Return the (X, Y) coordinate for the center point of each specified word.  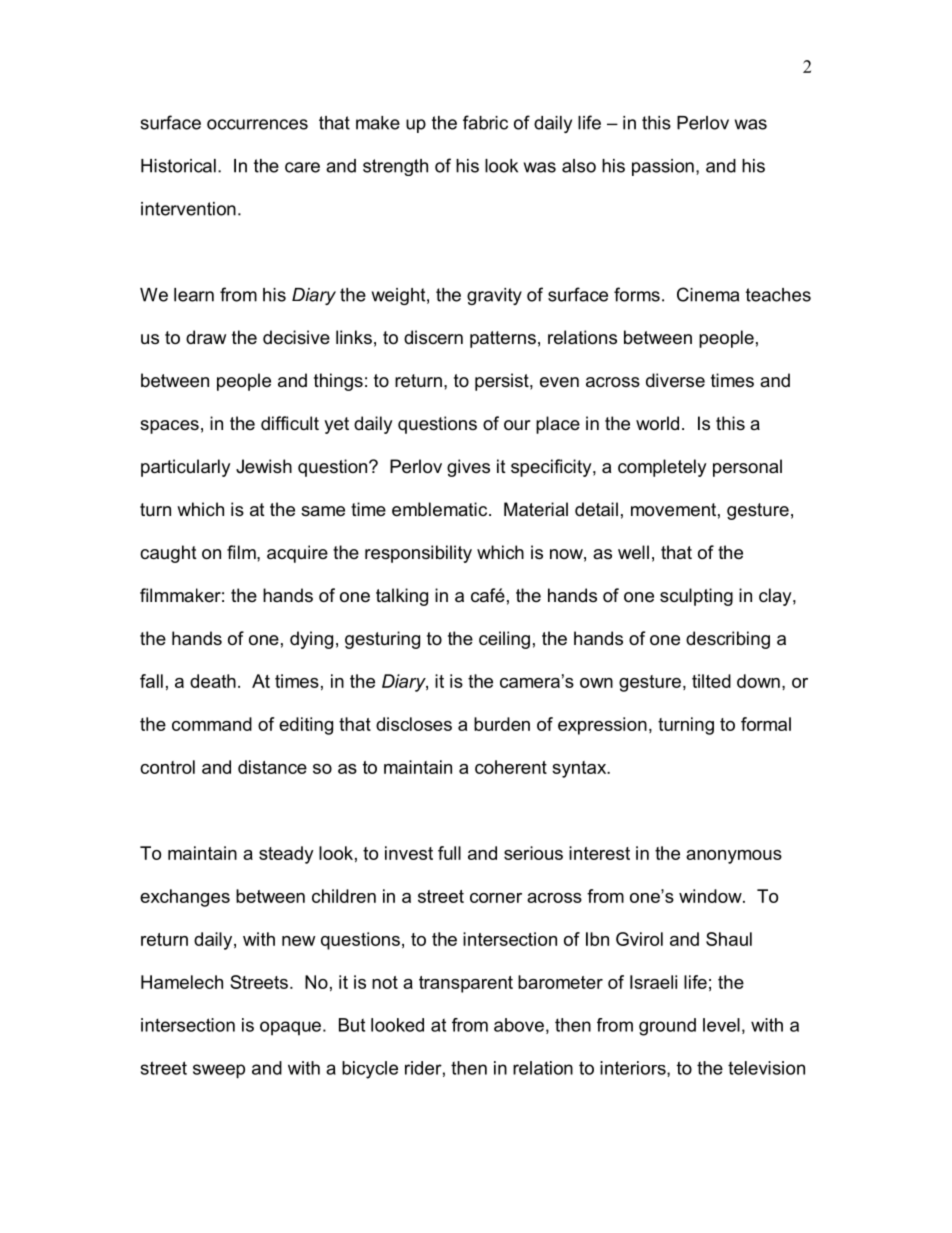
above (519, 1025)
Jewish (264, 466)
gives (468, 468)
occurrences (257, 124)
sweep (219, 1071)
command (212, 724)
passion (663, 167)
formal (766, 724)
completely (662, 468)
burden (502, 724)
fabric (485, 122)
